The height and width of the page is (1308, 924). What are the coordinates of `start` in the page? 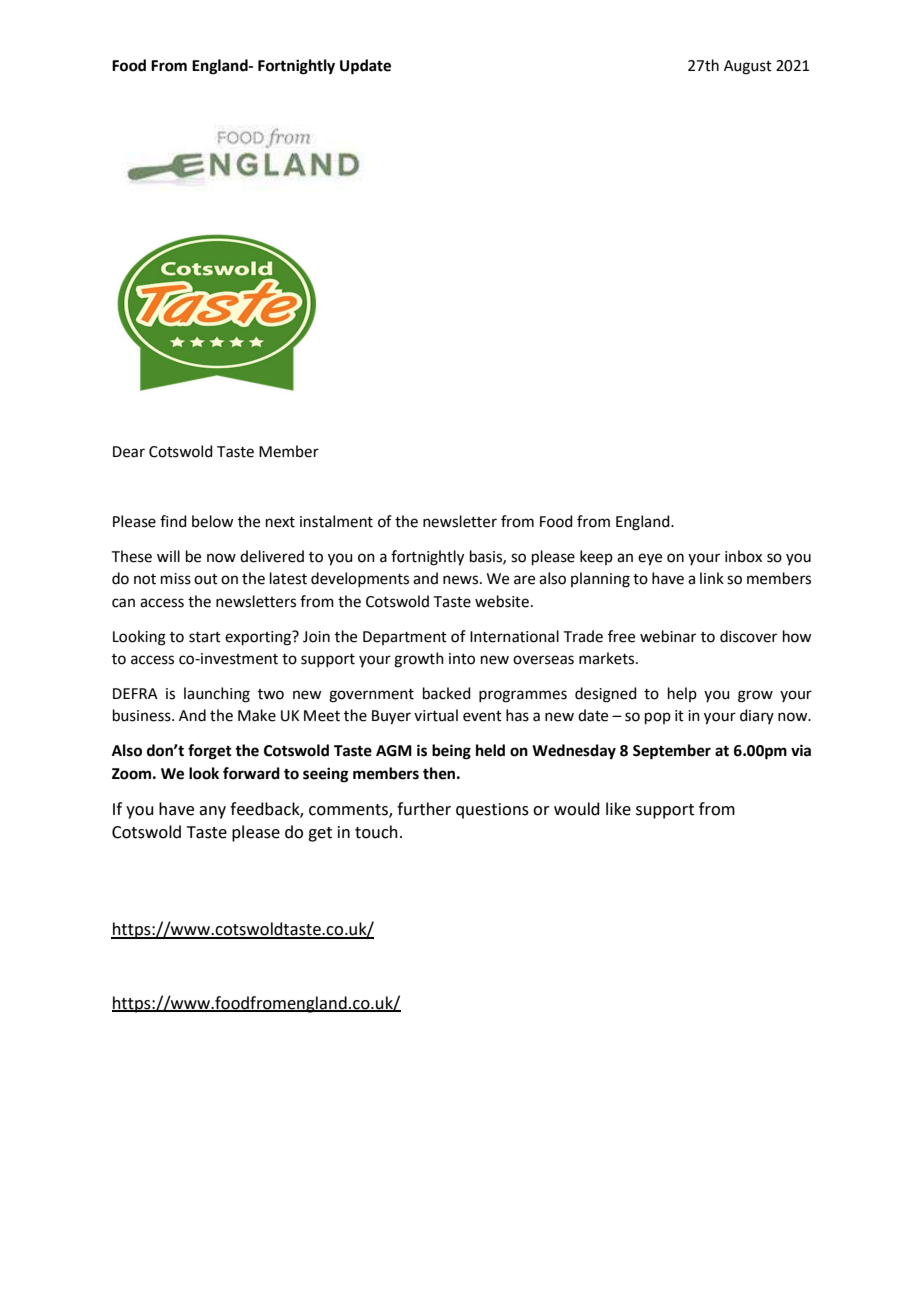 It's located at (205, 637).
